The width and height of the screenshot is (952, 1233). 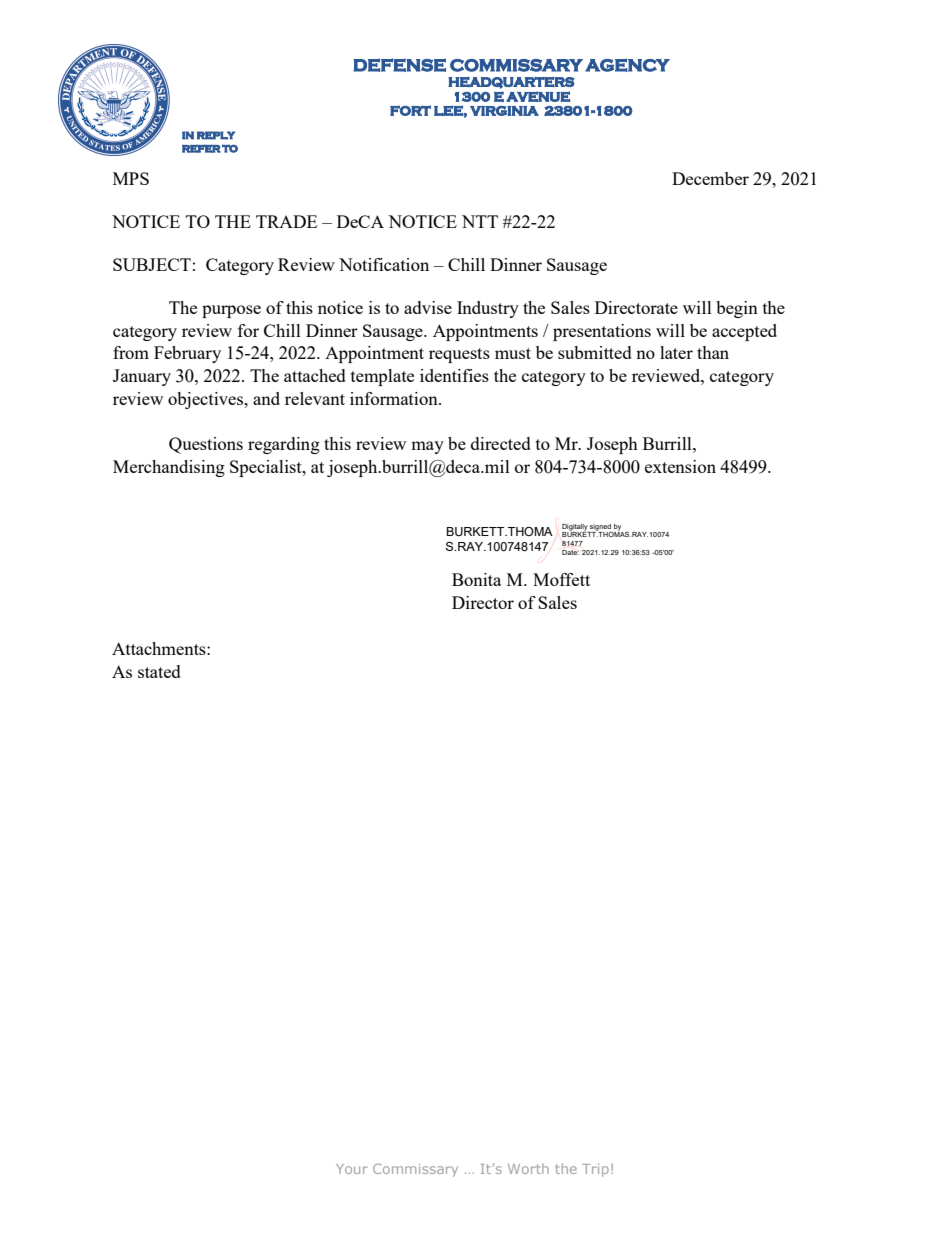 I want to click on Your, so click(x=352, y=1169).
